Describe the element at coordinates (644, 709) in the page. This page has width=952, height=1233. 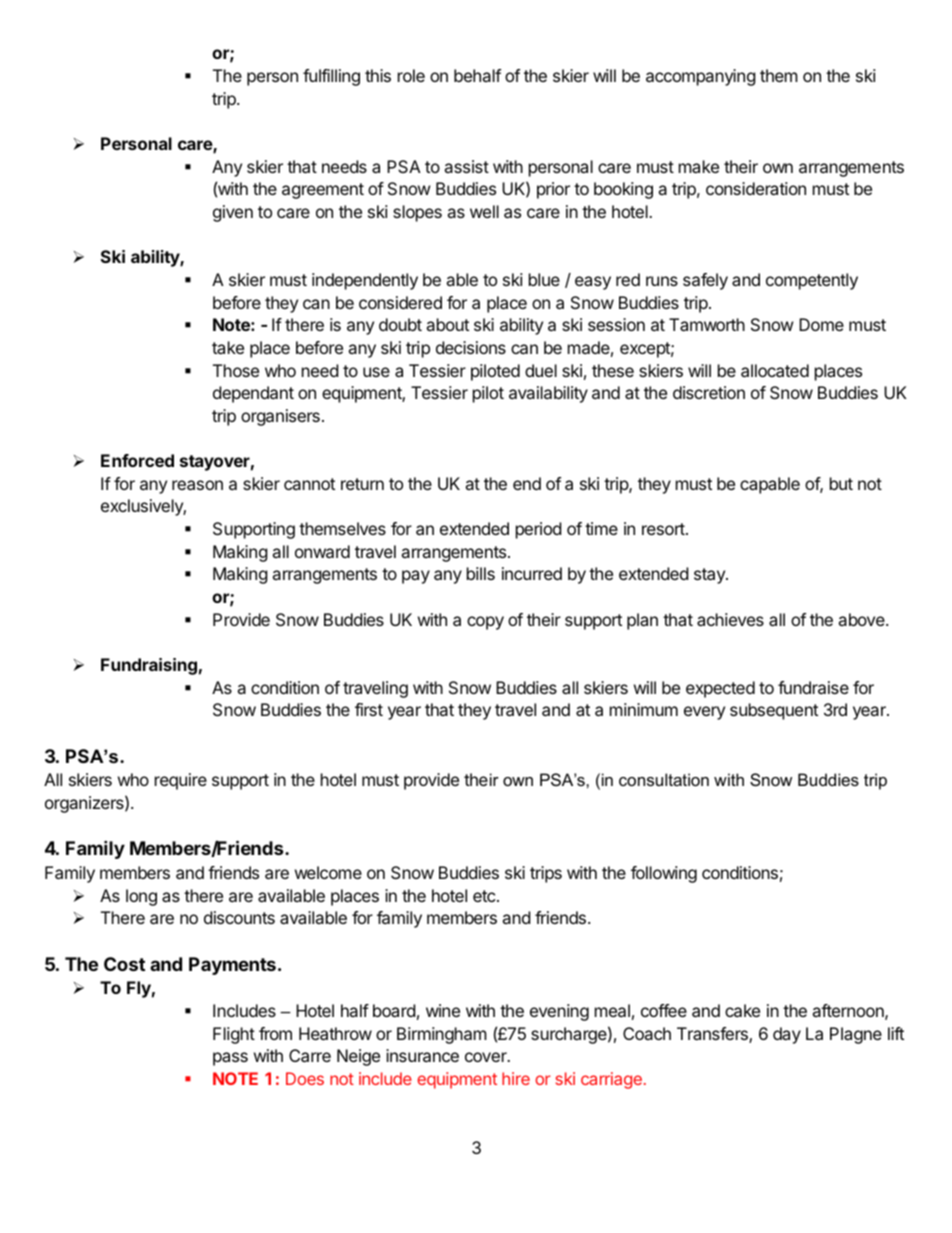
I see `minimum` at that location.
